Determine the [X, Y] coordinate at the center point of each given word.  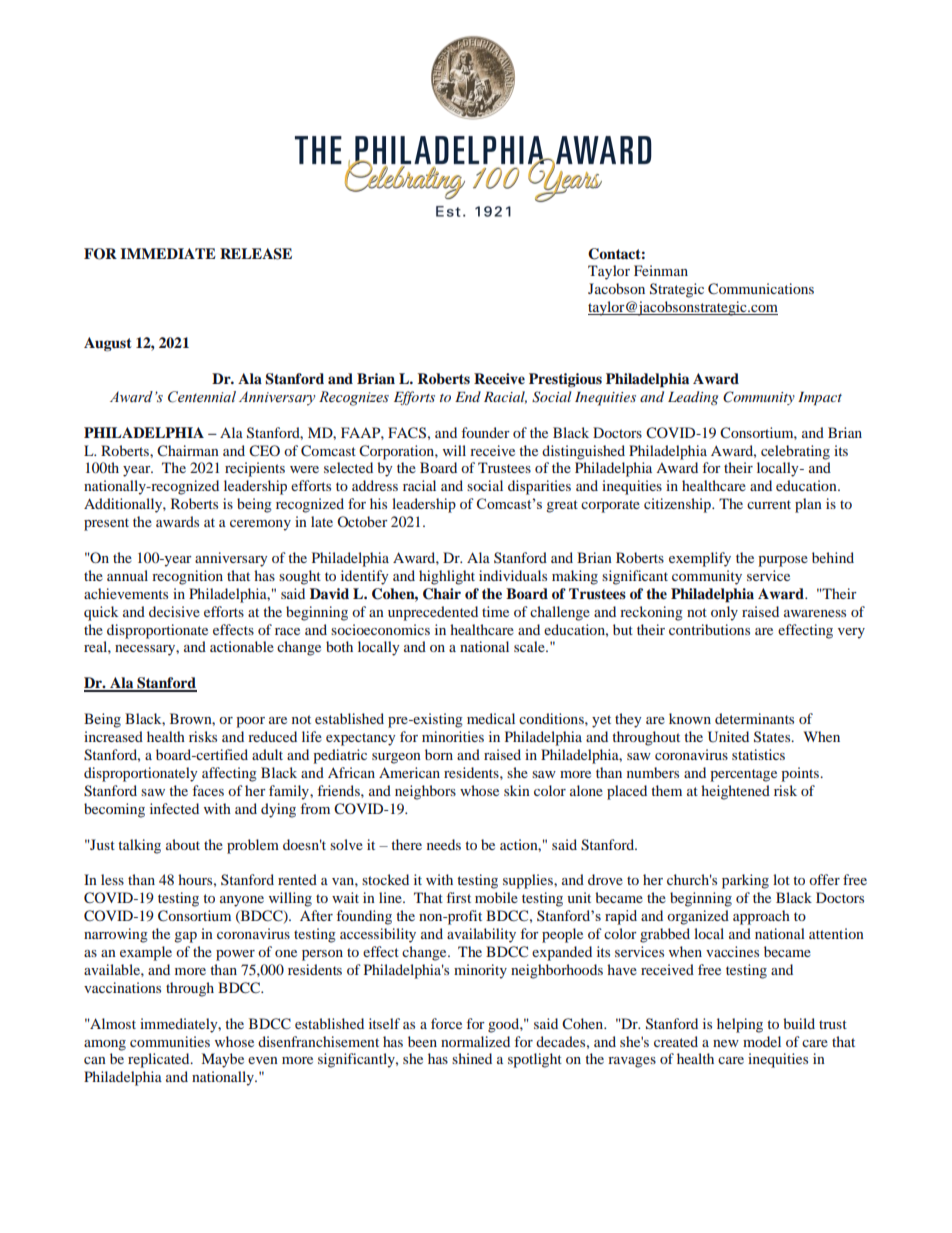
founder [486, 432]
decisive [174, 611]
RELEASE [256, 254]
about [183, 844]
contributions [709, 629]
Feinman [661, 270]
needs [444, 844]
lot [781, 879]
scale [530, 646]
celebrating [795, 452]
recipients [255, 469]
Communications [761, 288]
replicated [160, 1060]
